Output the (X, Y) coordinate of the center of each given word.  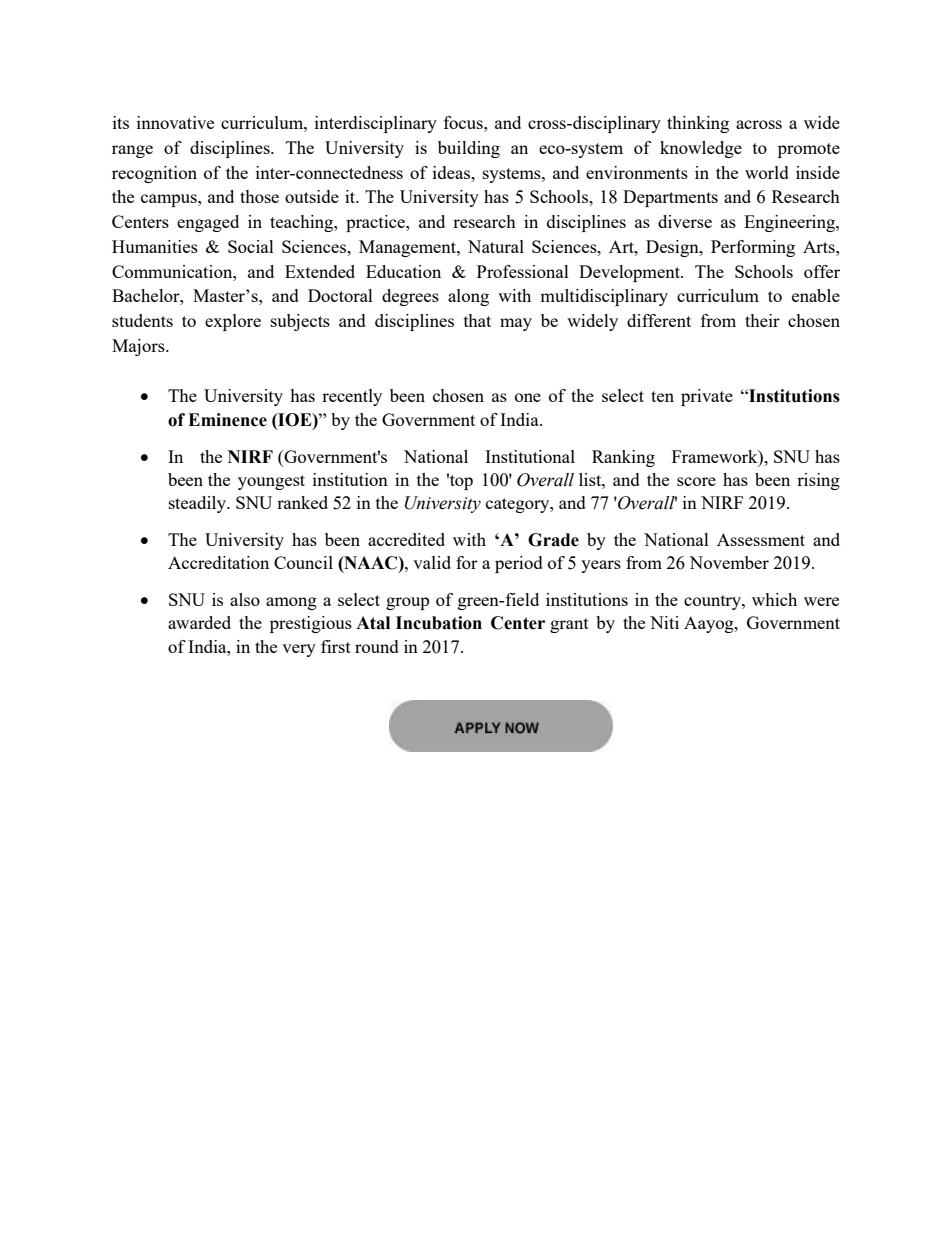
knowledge (701, 149)
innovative (175, 122)
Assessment (761, 539)
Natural (496, 246)
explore (233, 322)
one (528, 397)
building (469, 149)
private (707, 397)
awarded (199, 622)
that (477, 320)
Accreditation (218, 562)
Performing (753, 248)
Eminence (227, 420)
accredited (406, 539)
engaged (208, 223)
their (762, 320)
